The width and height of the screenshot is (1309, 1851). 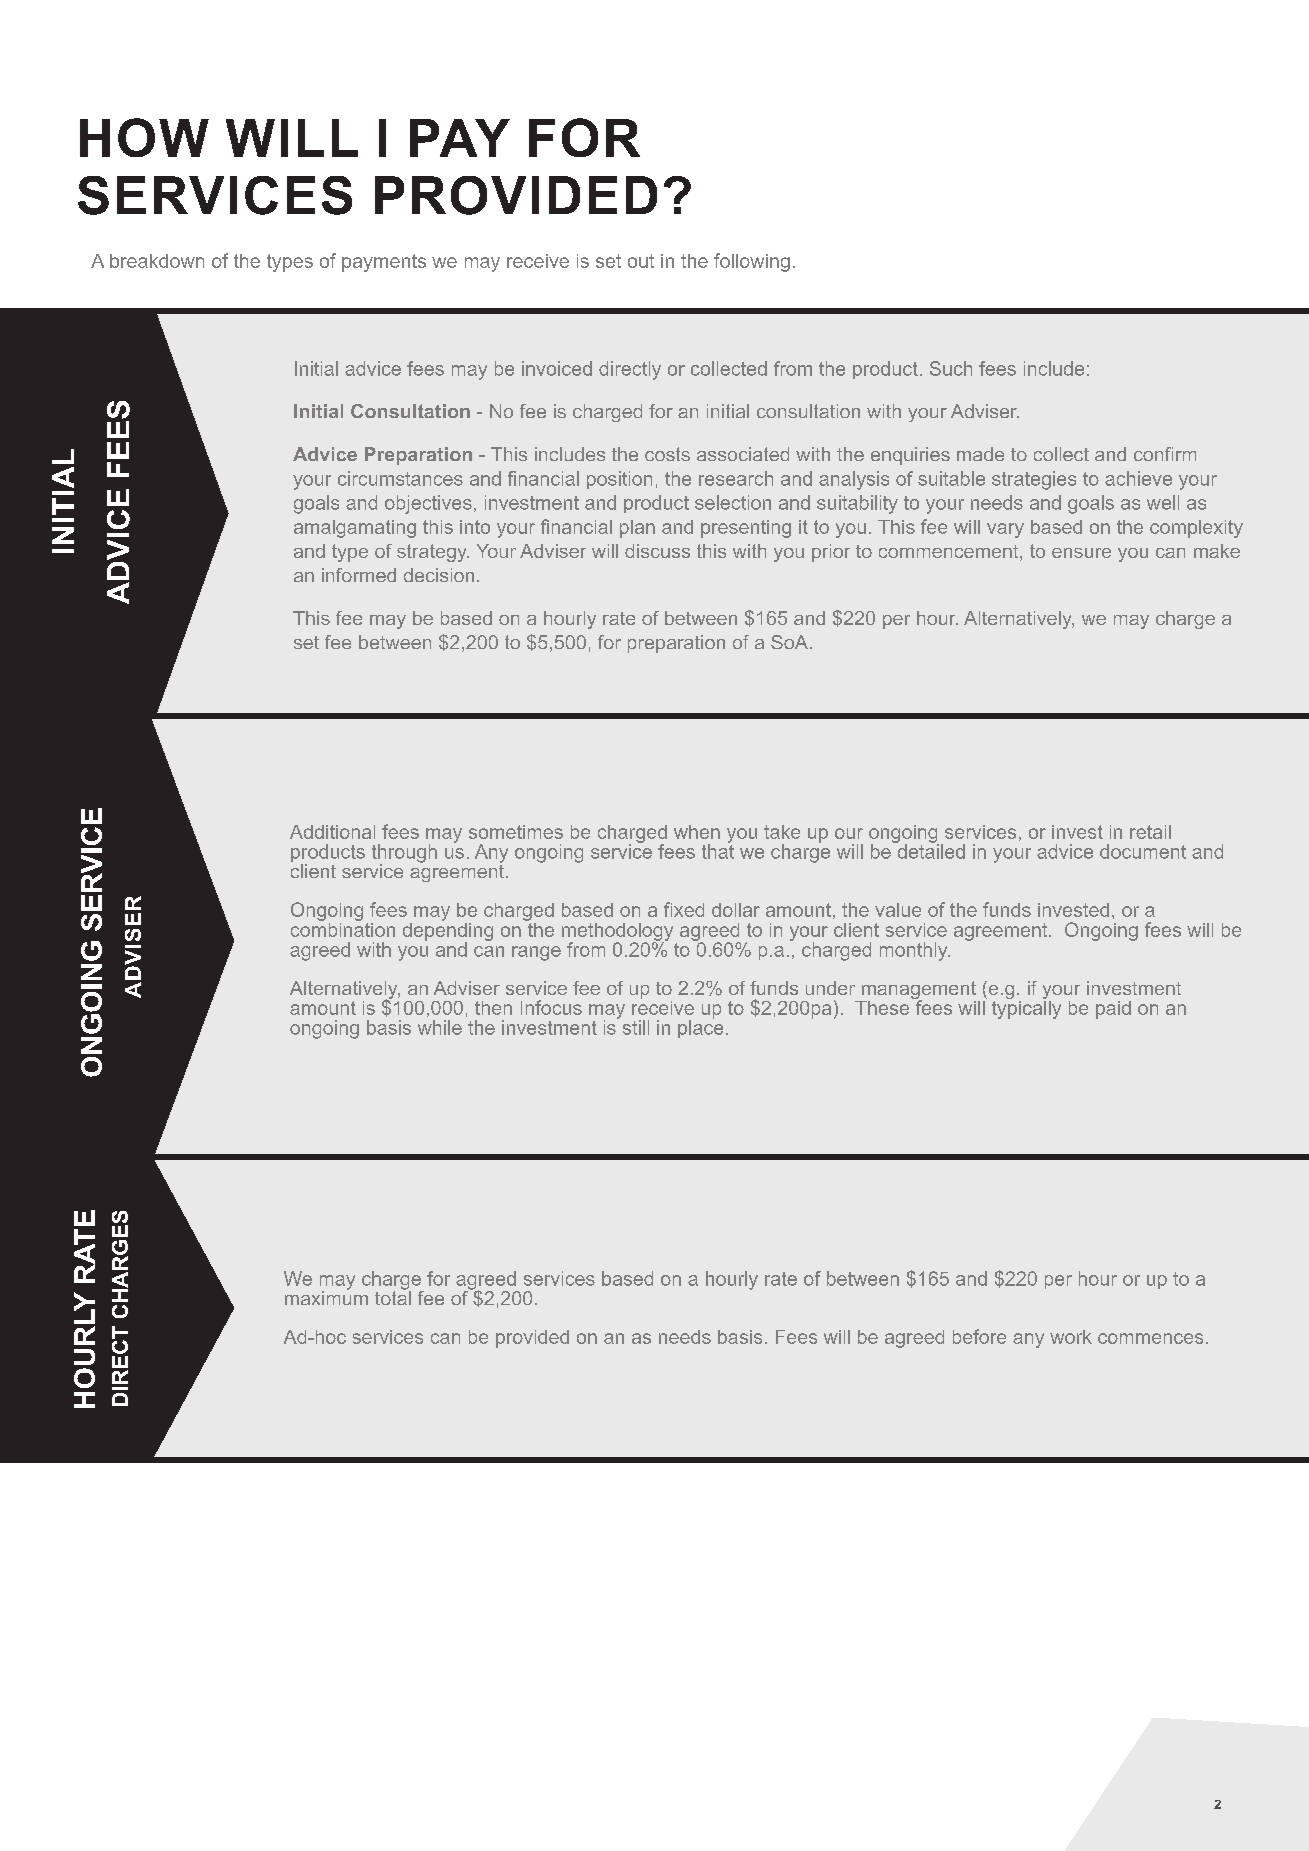 What do you see at coordinates (641, 261) in the screenshot?
I see `out` at bounding box center [641, 261].
